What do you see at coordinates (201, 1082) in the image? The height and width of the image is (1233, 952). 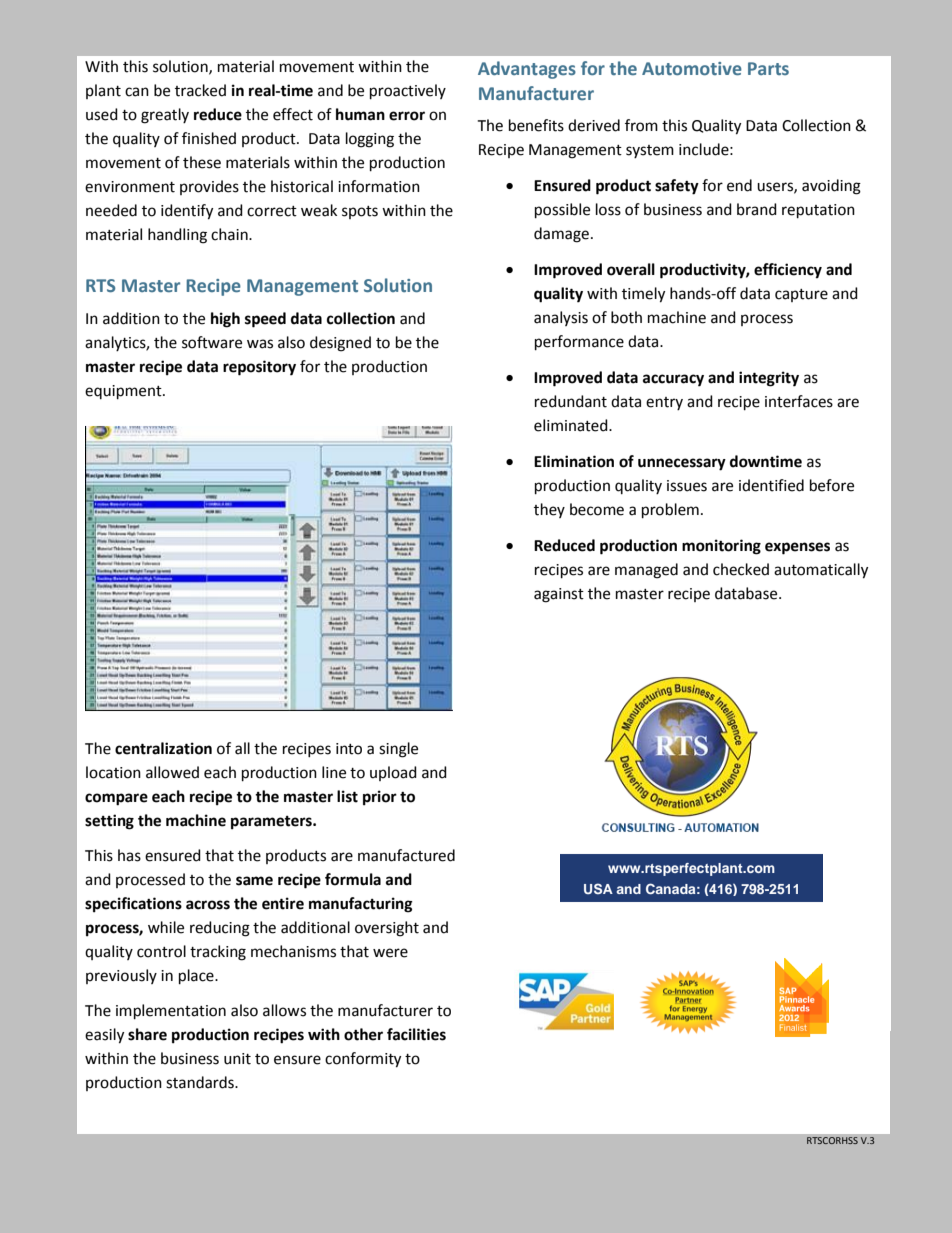 I see `standards` at bounding box center [201, 1082].
